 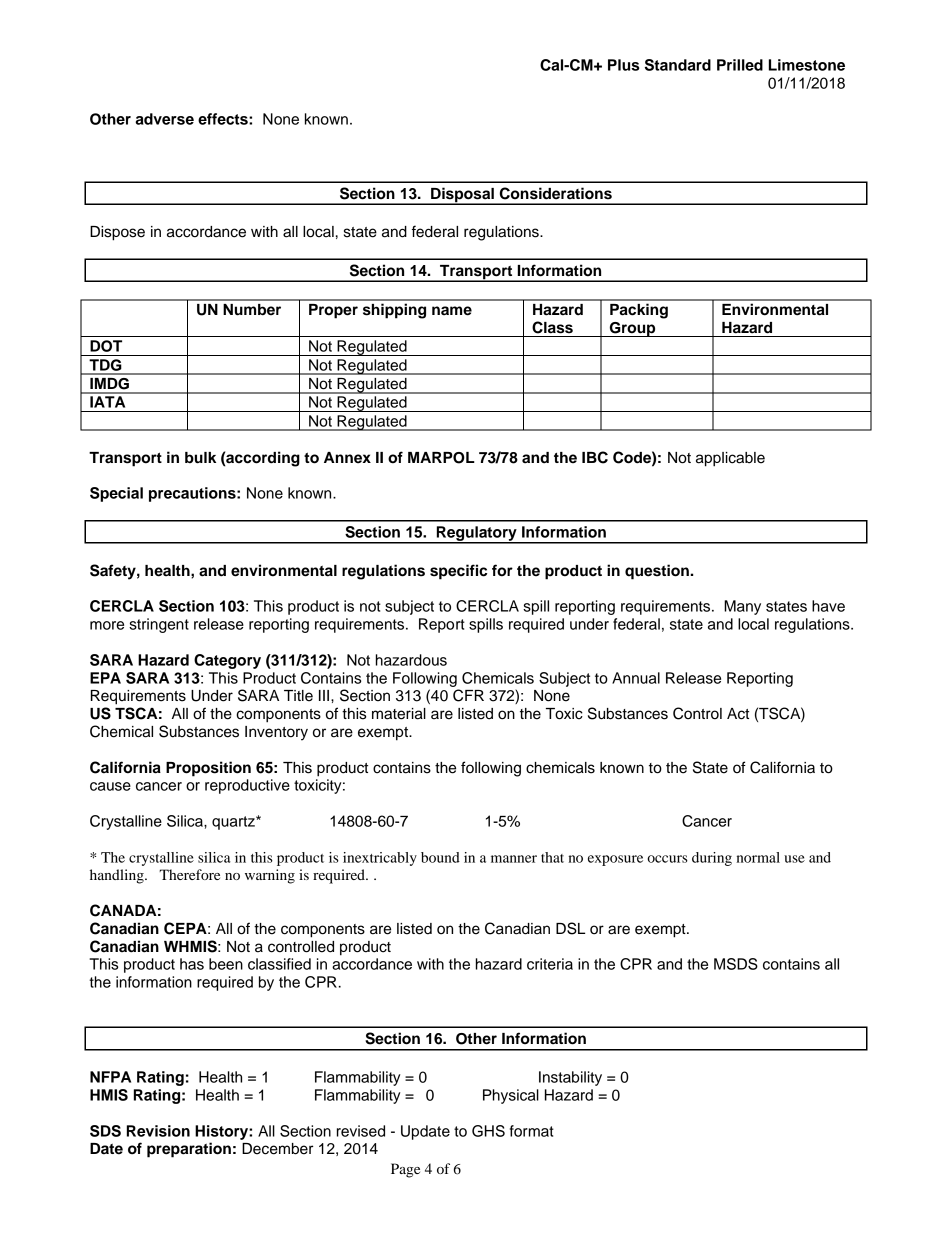 What do you see at coordinates (462, 195) in the image?
I see `Disposal` at bounding box center [462, 195].
